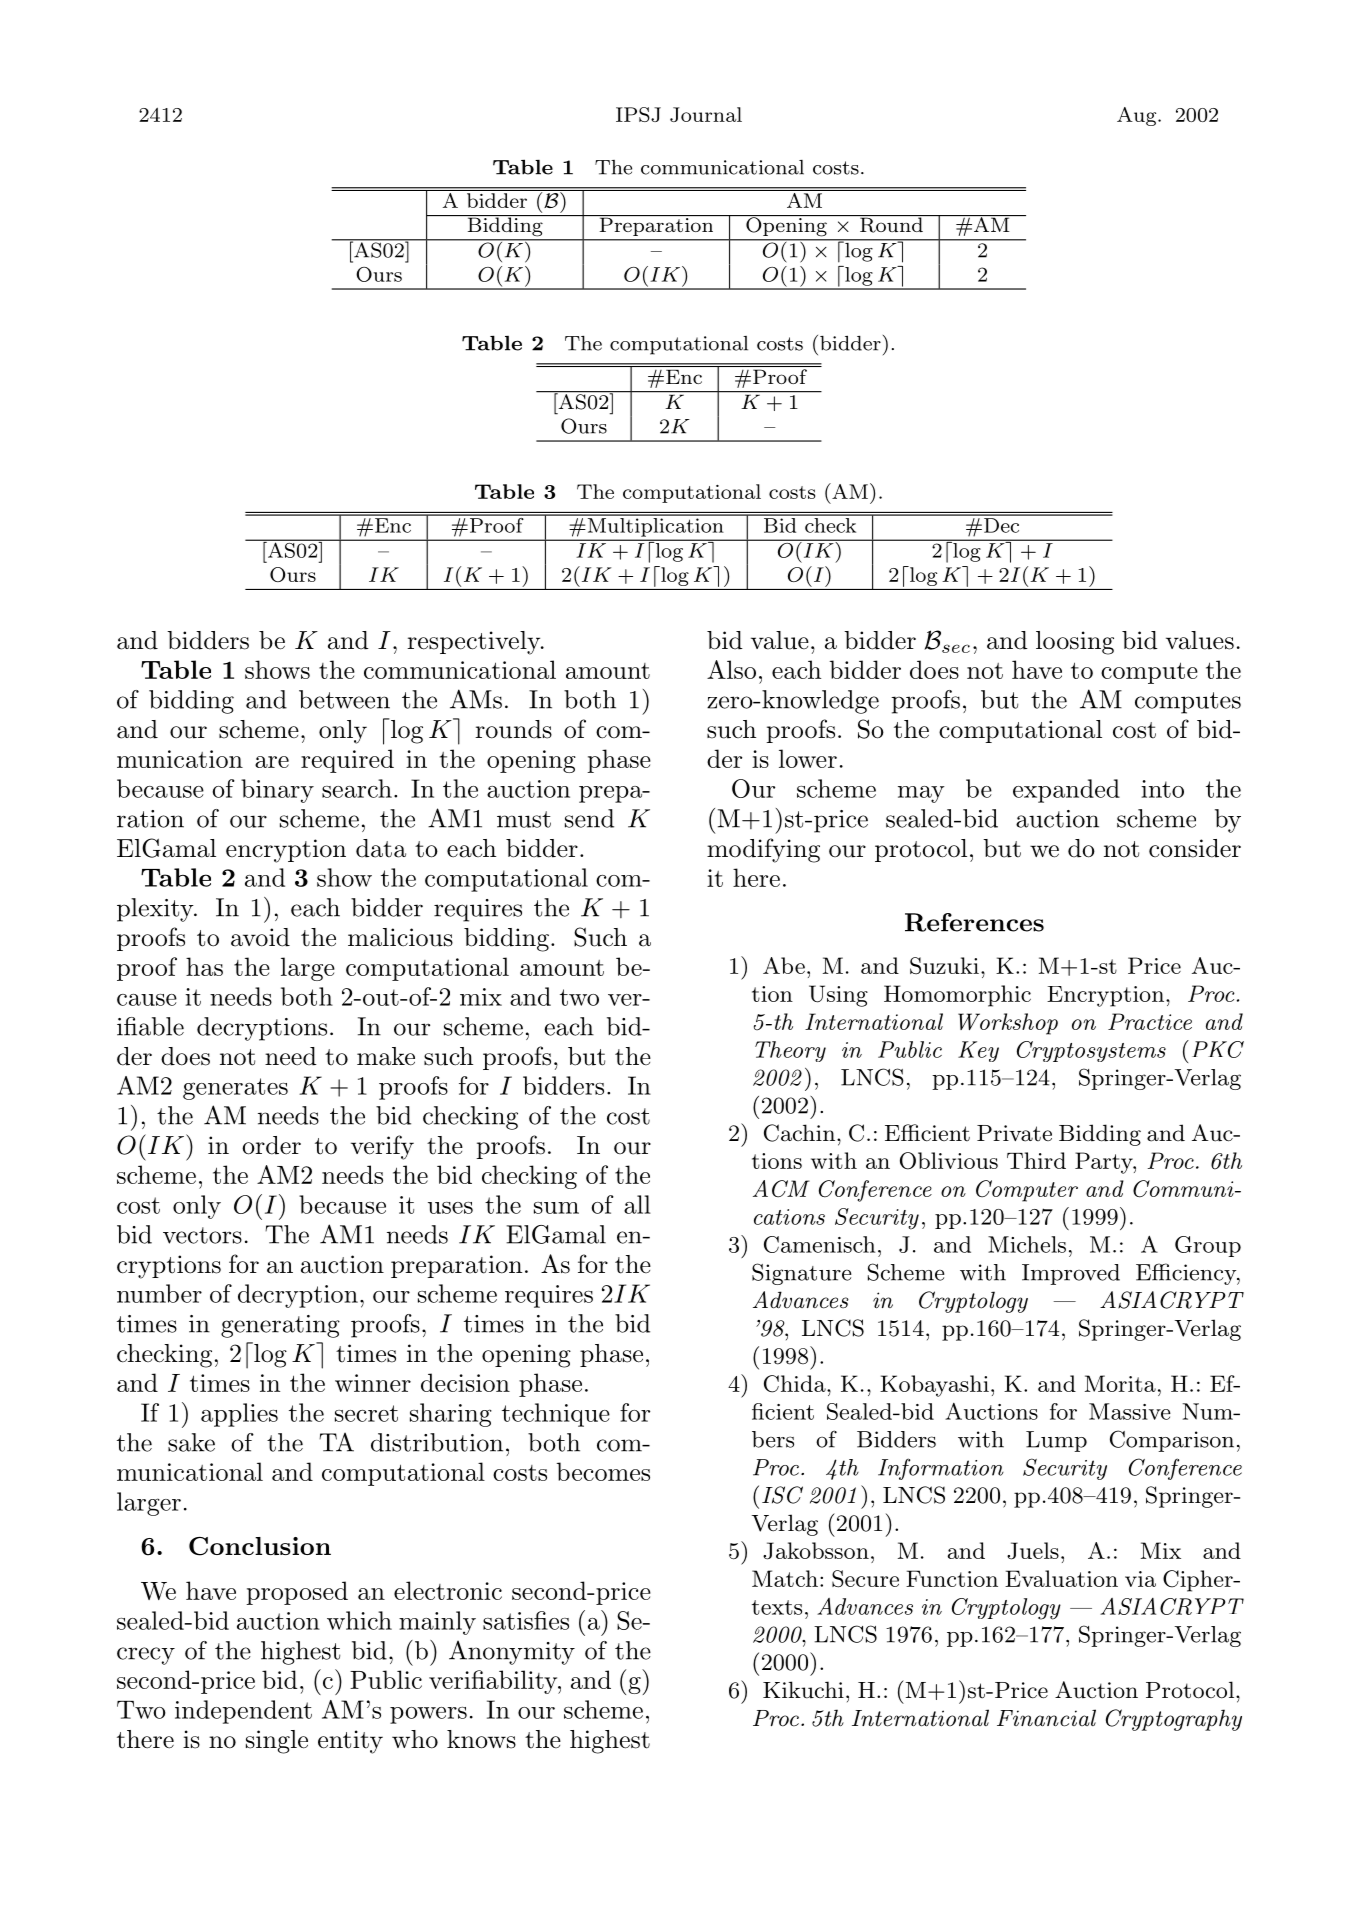 The height and width of the image is (1910, 1352). Describe the element at coordinates (243, 1712) in the image. I see `independent` at that location.
